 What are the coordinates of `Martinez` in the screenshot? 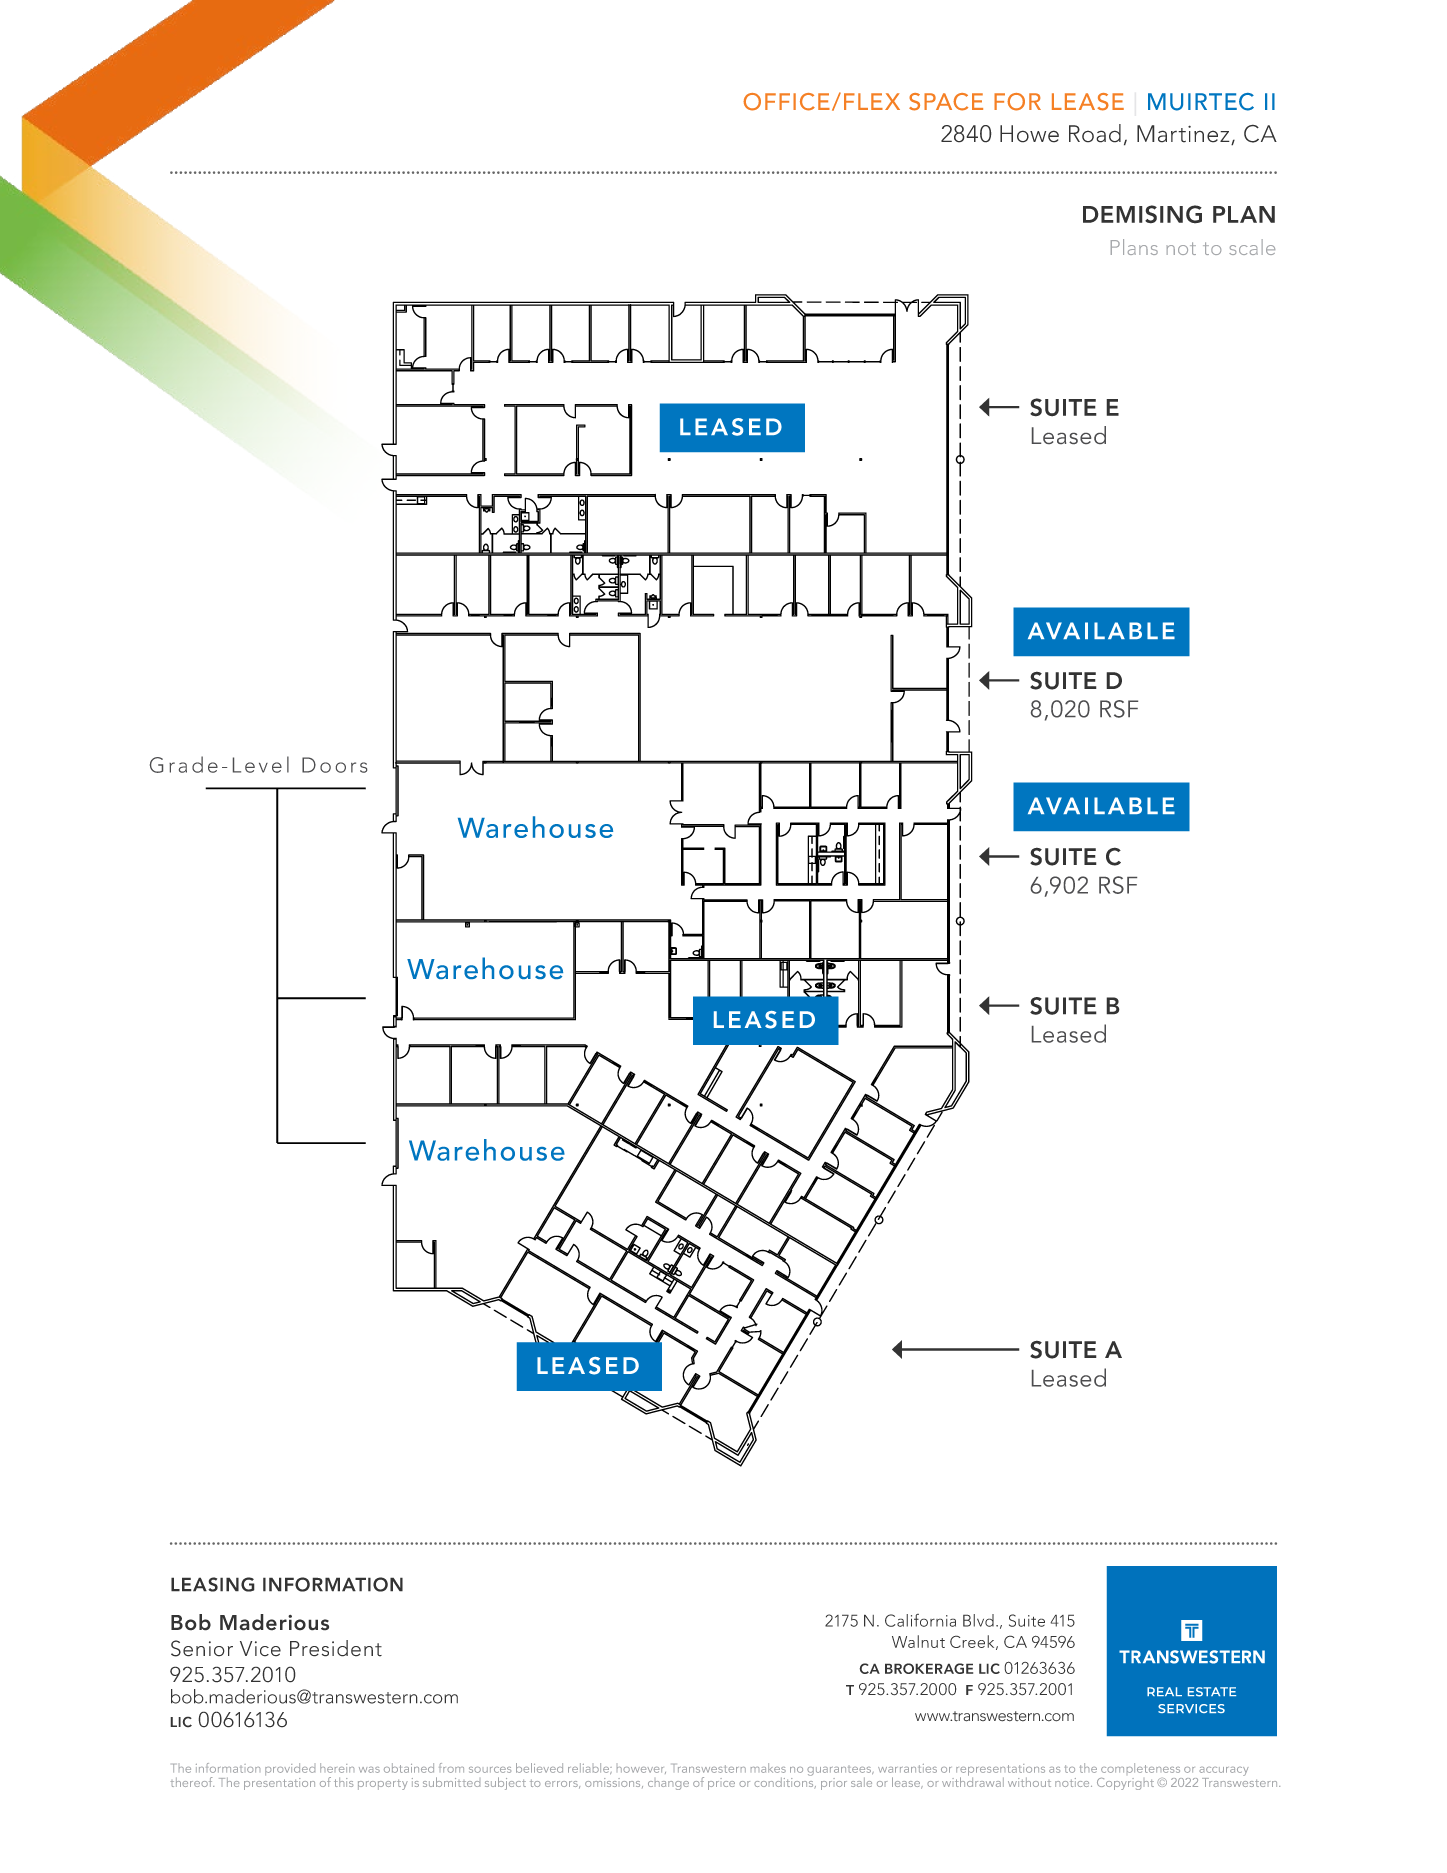 It's located at (1184, 135).
